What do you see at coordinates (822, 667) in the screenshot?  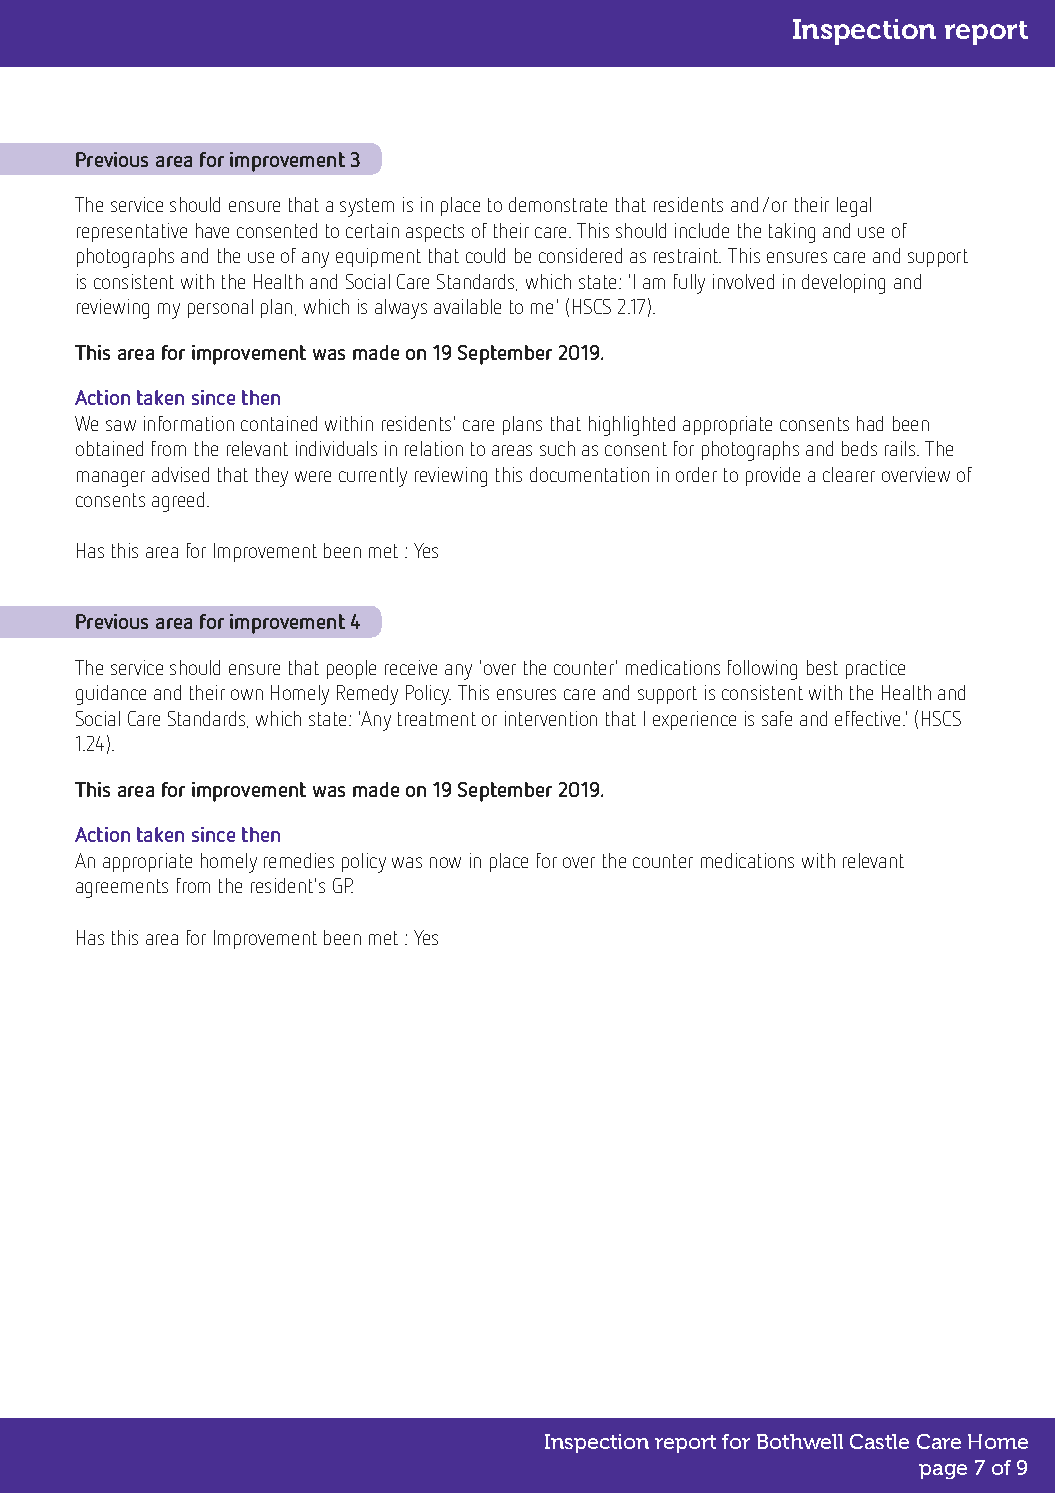 I see `best` at bounding box center [822, 667].
